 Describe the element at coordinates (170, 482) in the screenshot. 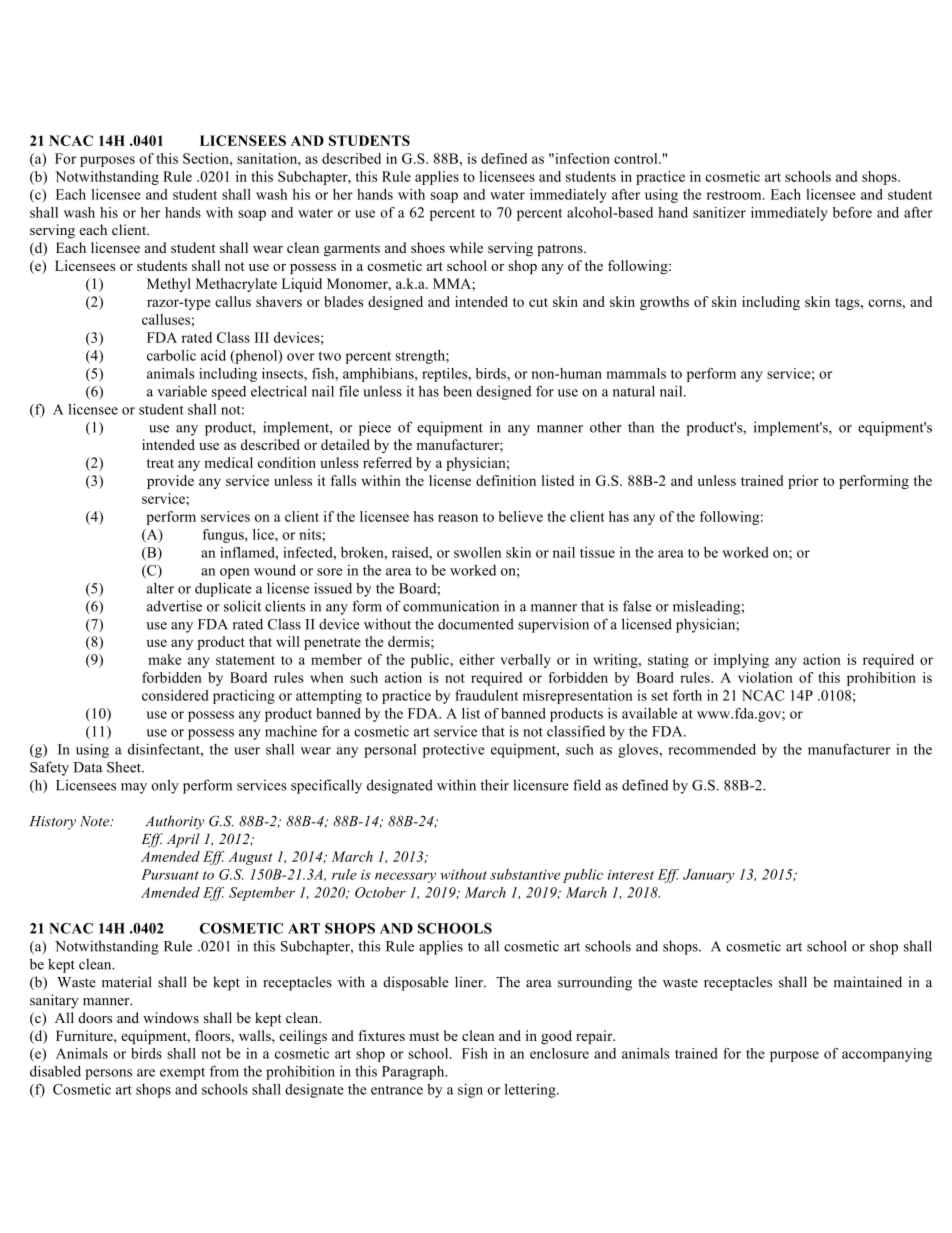

I see `provide` at that location.
